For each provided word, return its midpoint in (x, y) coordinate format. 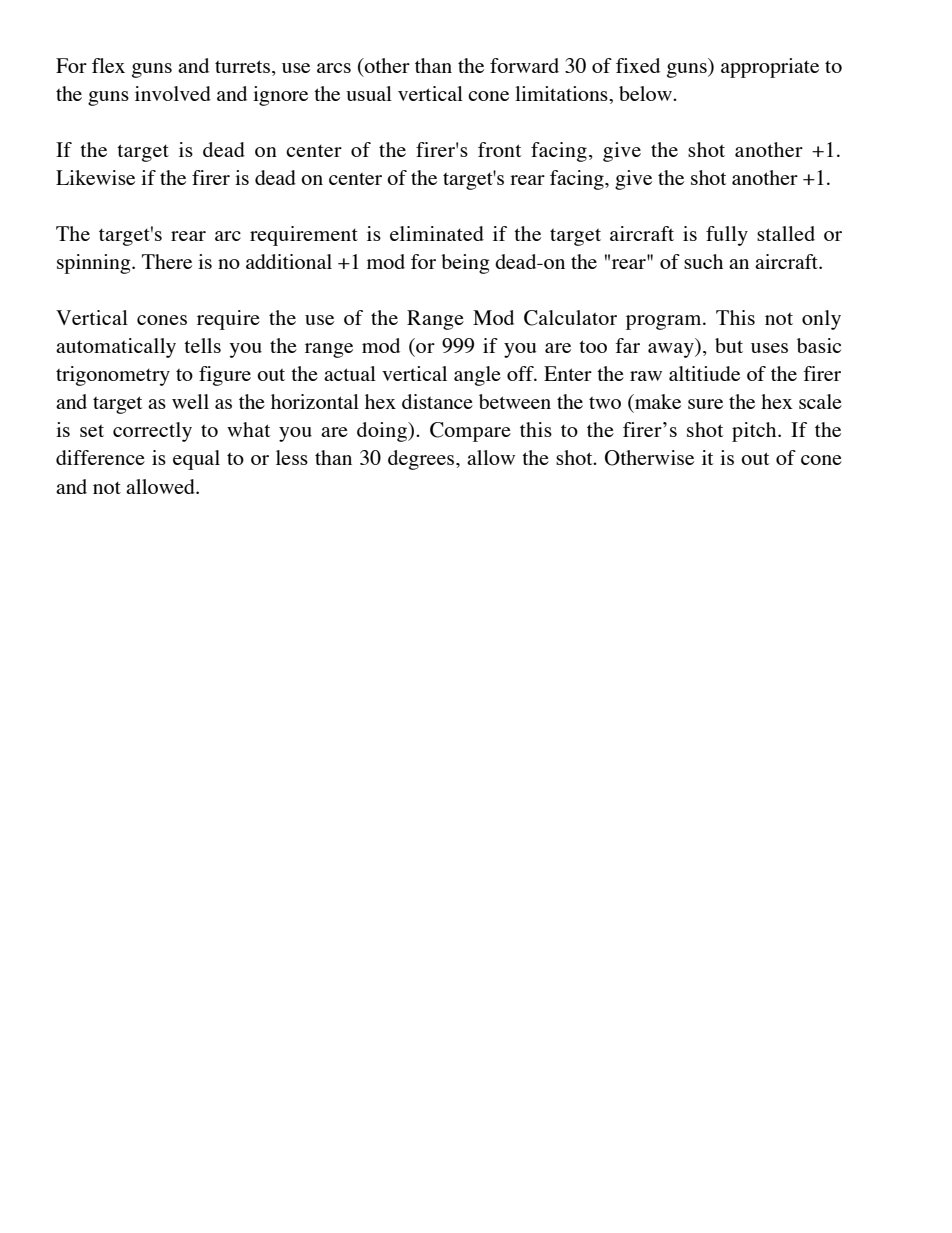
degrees (422, 460)
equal (196, 460)
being (465, 264)
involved (173, 93)
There (167, 261)
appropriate (770, 68)
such (703, 261)
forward (524, 65)
